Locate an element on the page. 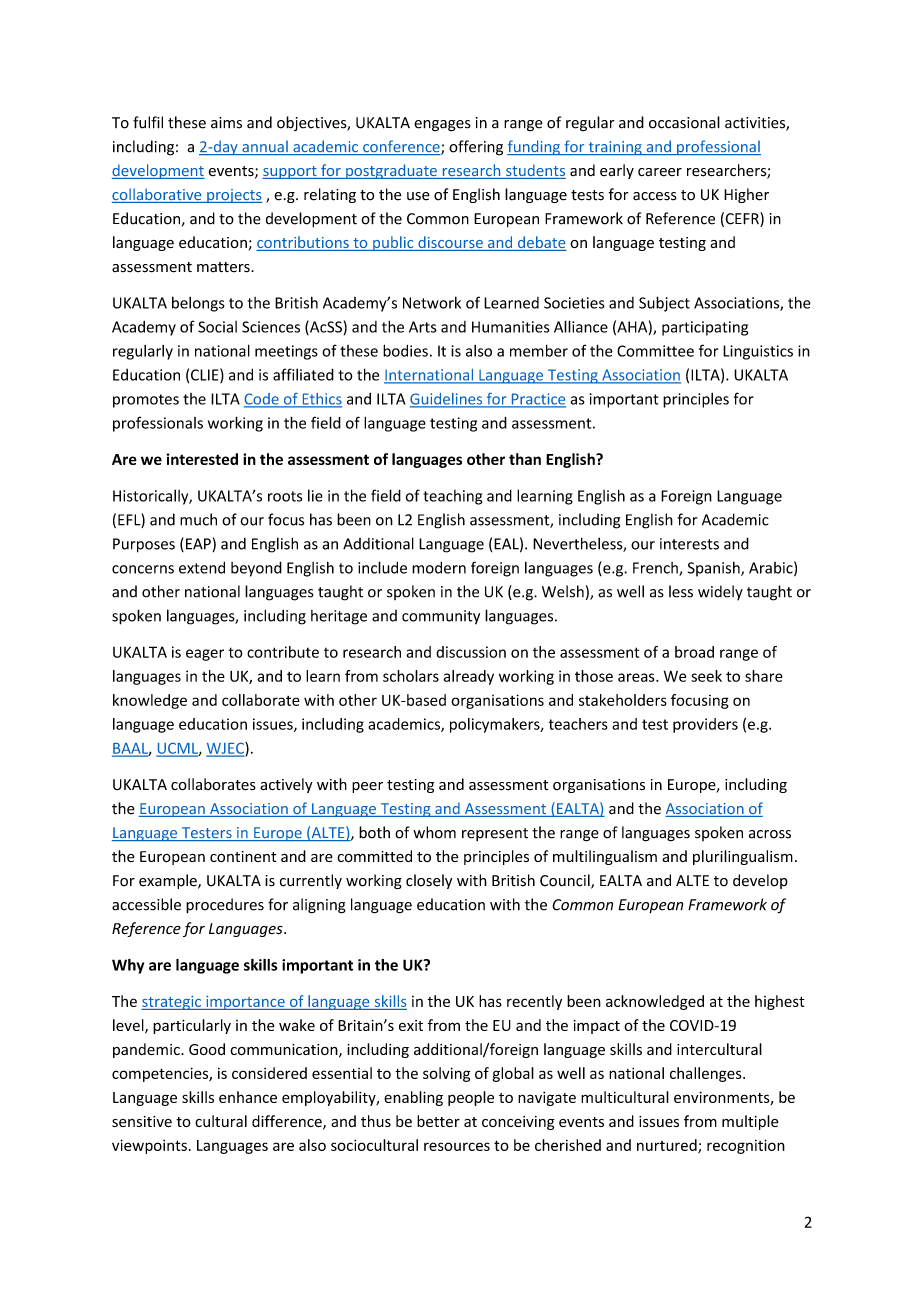 The image size is (924, 1308). multiple is located at coordinates (750, 1122).
